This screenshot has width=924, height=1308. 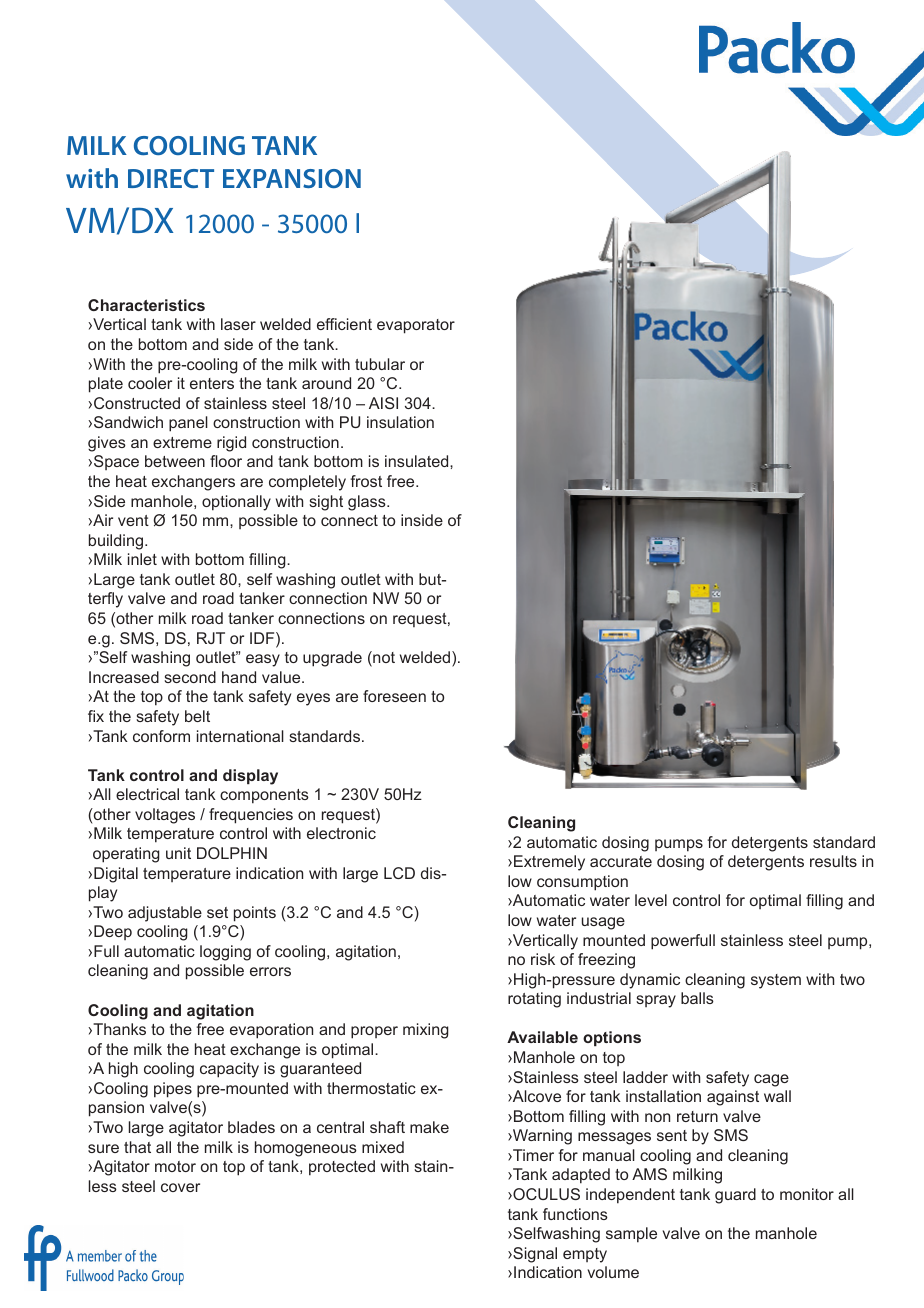 What do you see at coordinates (180, 1187) in the screenshot?
I see `cover` at bounding box center [180, 1187].
